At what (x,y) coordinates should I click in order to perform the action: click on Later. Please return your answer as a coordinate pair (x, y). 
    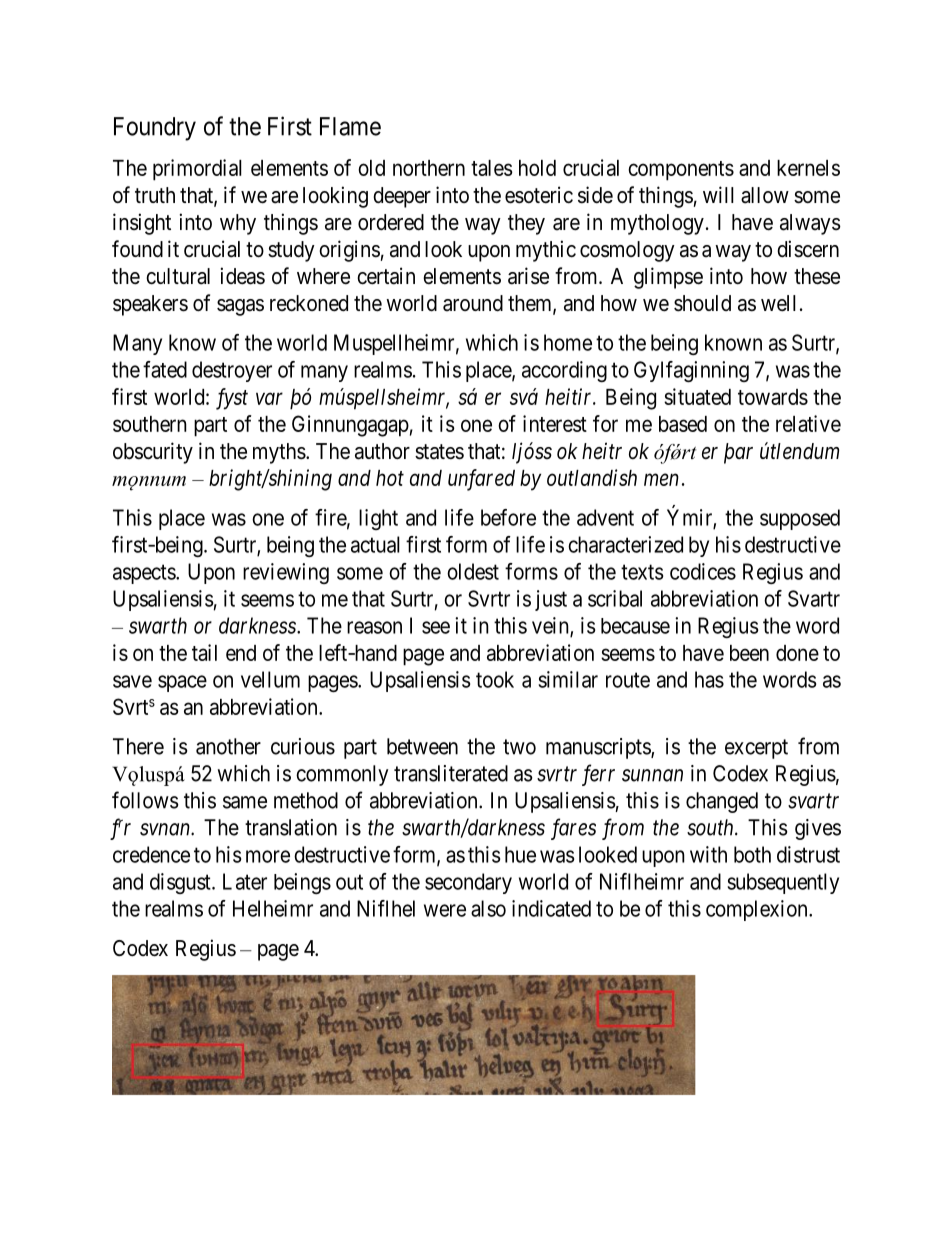
    Looking at the image, I should click on (245, 881).
